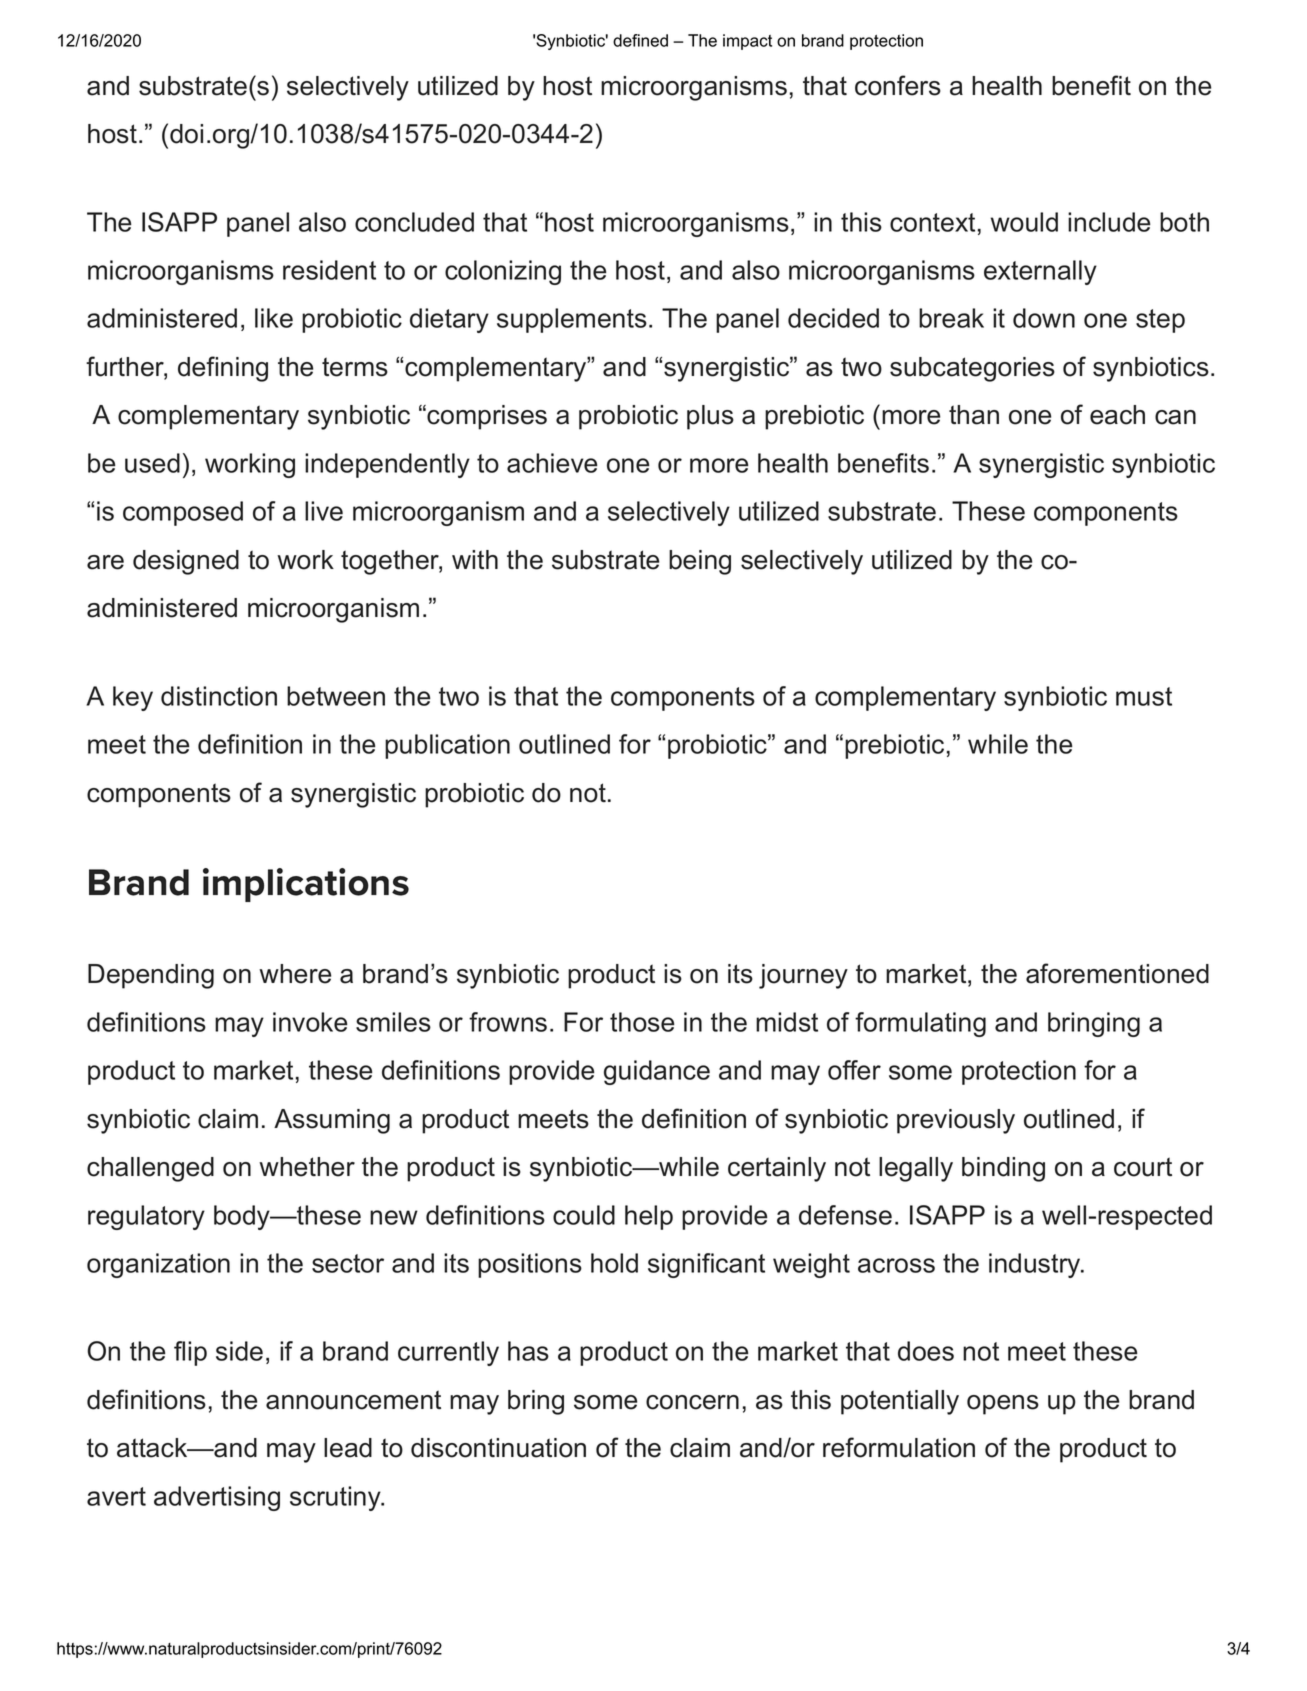 The width and height of the screenshot is (1307, 1691). Describe the element at coordinates (640, 40) in the screenshot. I see `defined` at that location.
